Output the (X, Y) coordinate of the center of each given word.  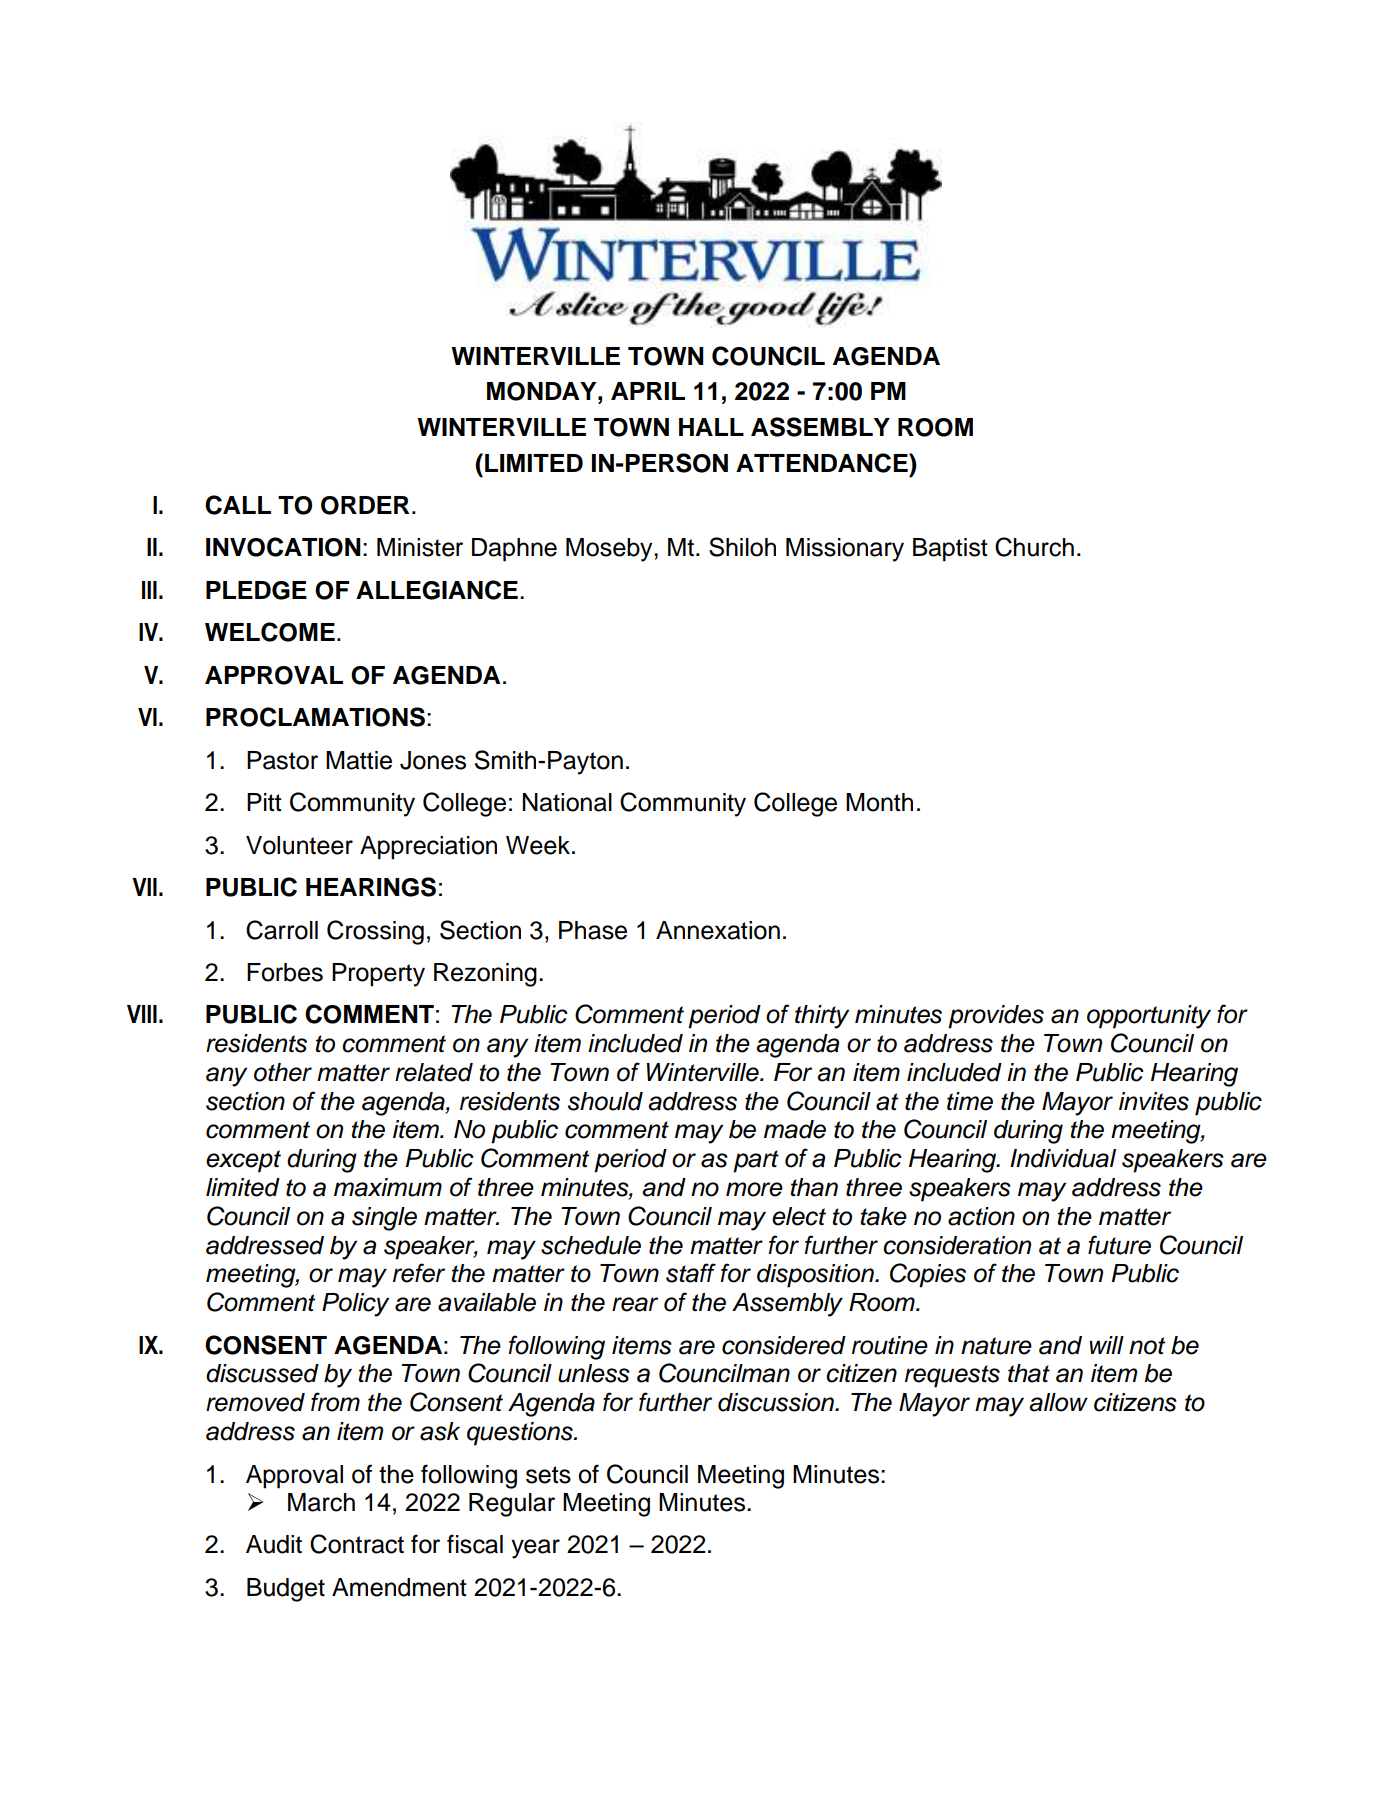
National (567, 802)
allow (1058, 1402)
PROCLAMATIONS (315, 717)
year (535, 1549)
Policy (355, 1305)
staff (691, 1273)
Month (879, 802)
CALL (238, 505)
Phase (593, 930)
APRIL (648, 391)
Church (1034, 547)
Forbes (285, 972)
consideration (957, 1245)
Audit (274, 1544)
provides (996, 1017)
